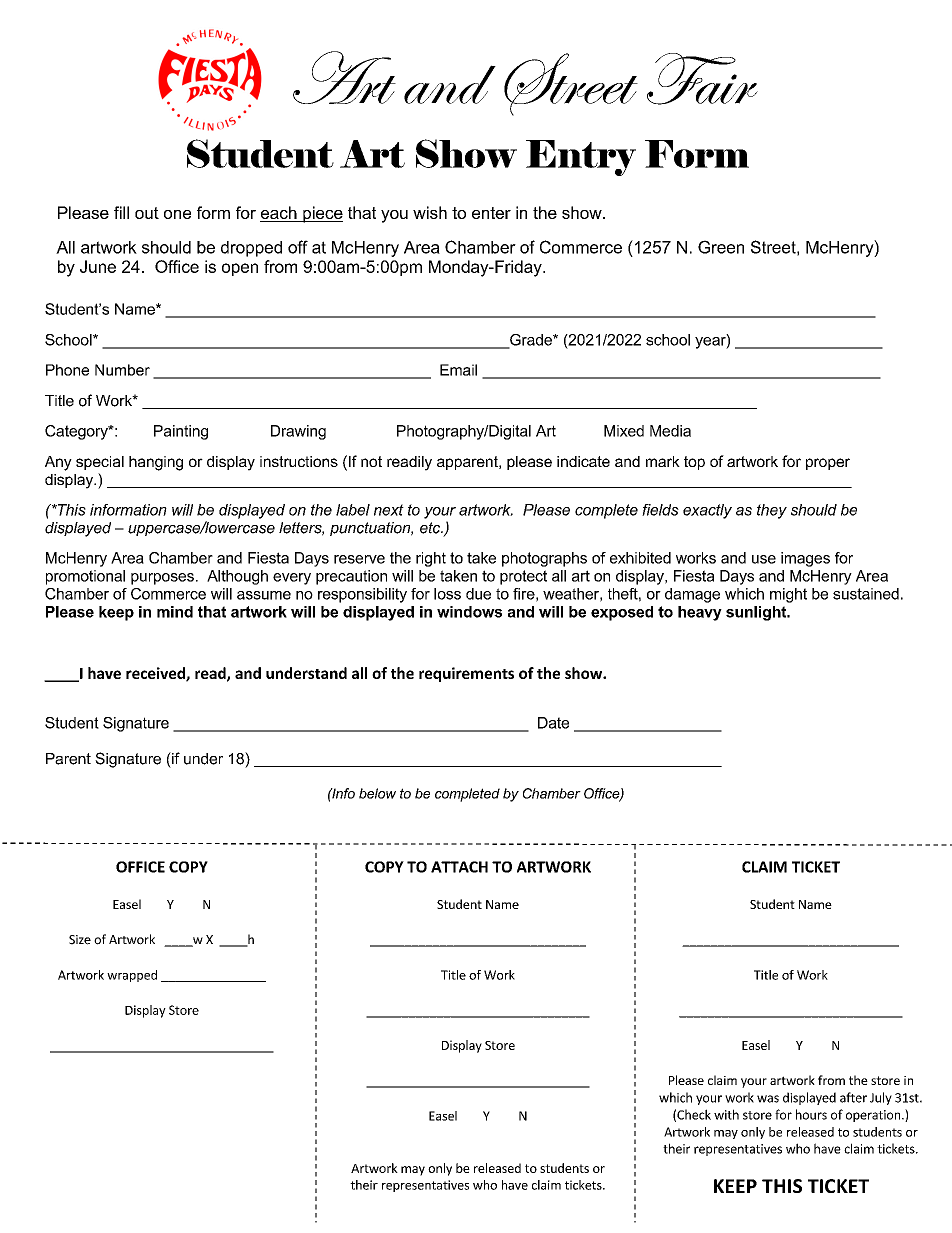 This screenshot has width=952, height=1233. I want to click on Fair, so click(702, 79).
